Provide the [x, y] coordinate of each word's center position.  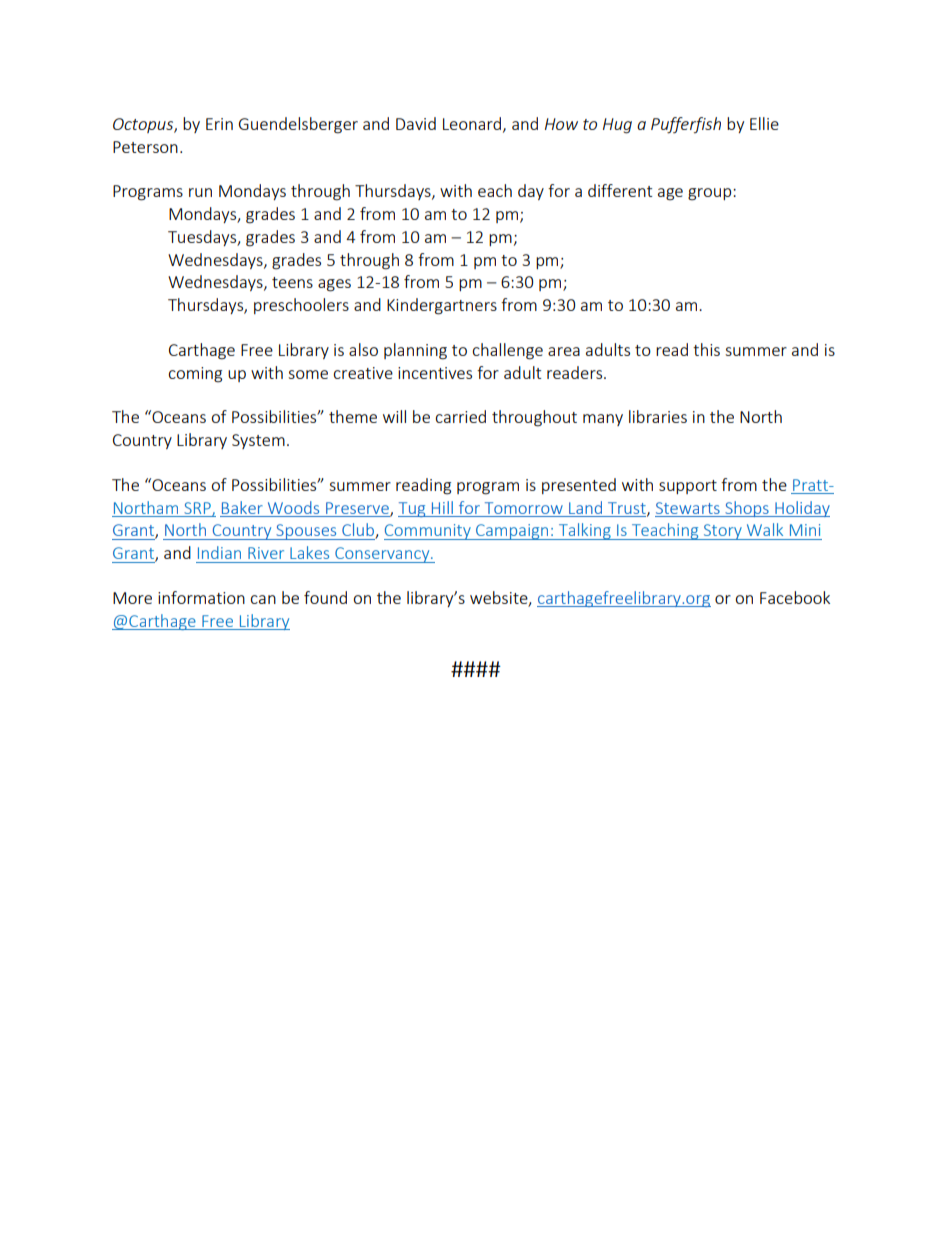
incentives [435, 373]
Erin [219, 124]
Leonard [473, 124]
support [688, 487]
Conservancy [382, 555]
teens [292, 282]
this [706, 349]
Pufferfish [686, 125]
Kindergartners [442, 306]
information [201, 597]
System [258, 441]
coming [195, 375]
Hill [442, 507]
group [711, 194]
